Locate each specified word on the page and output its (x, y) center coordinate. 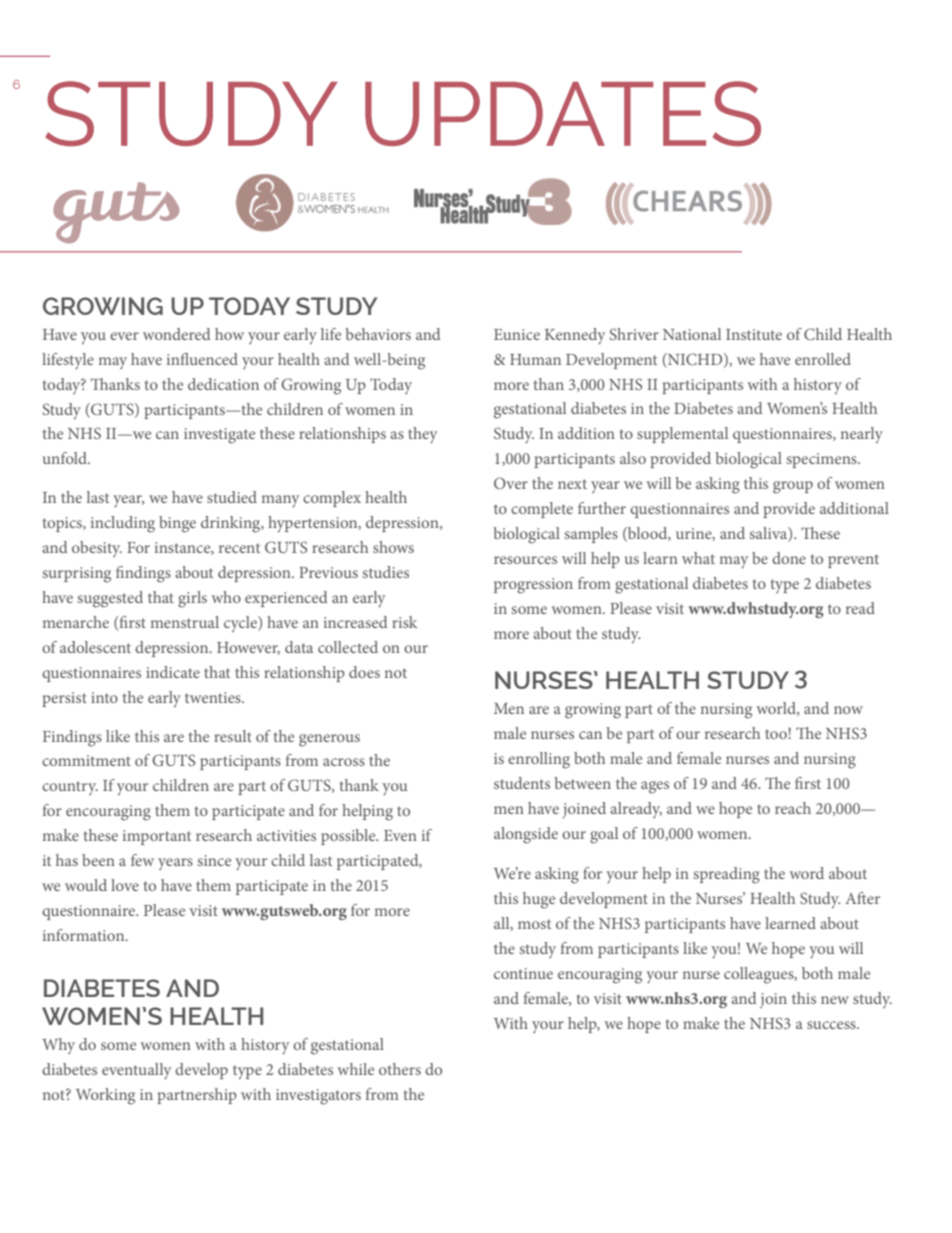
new (835, 1000)
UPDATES (563, 113)
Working (105, 1096)
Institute (754, 334)
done (789, 558)
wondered (177, 334)
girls (192, 599)
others (400, 1069)
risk (404, 622)
